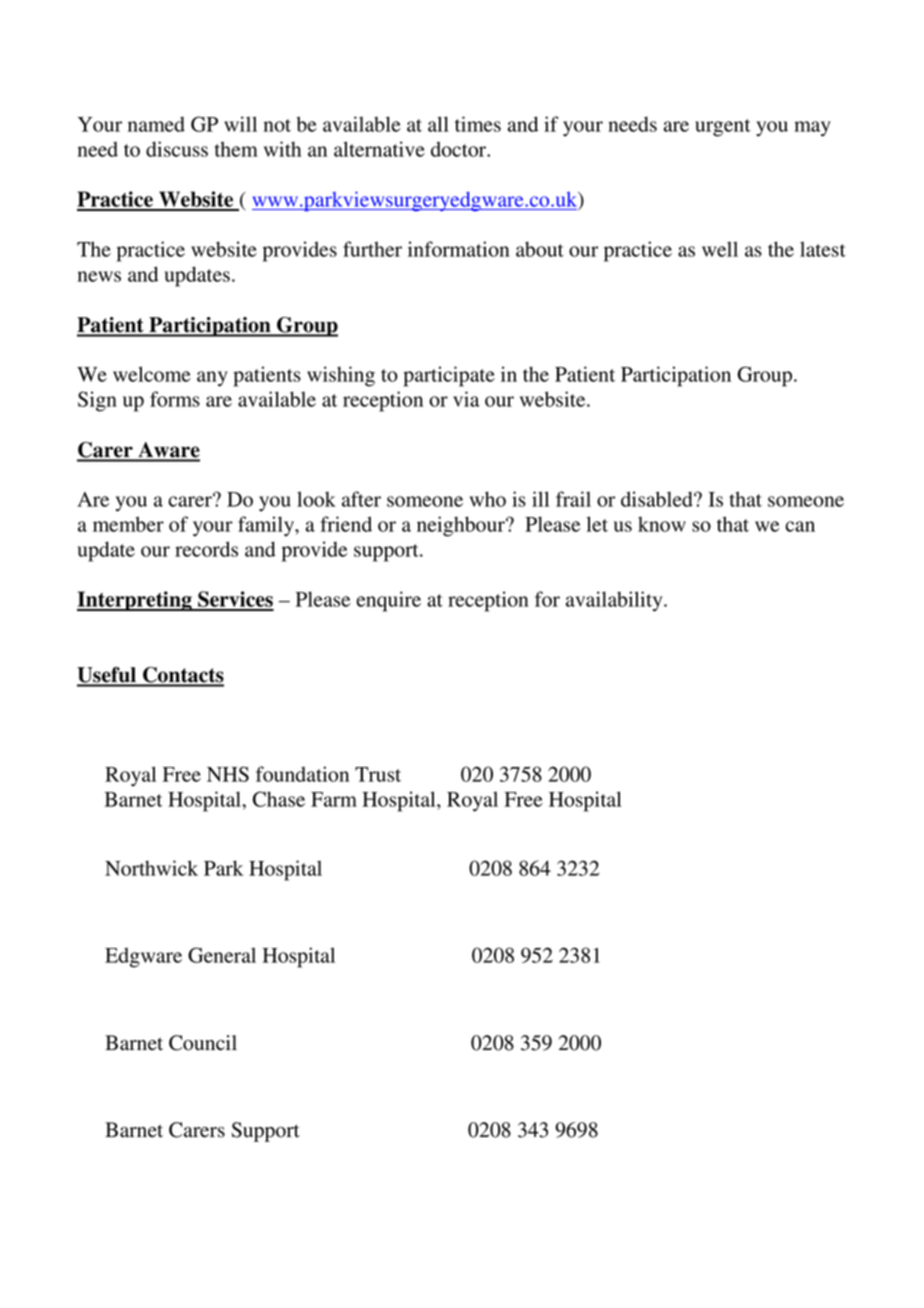  I want to click on Trust, so click(378, 774).
